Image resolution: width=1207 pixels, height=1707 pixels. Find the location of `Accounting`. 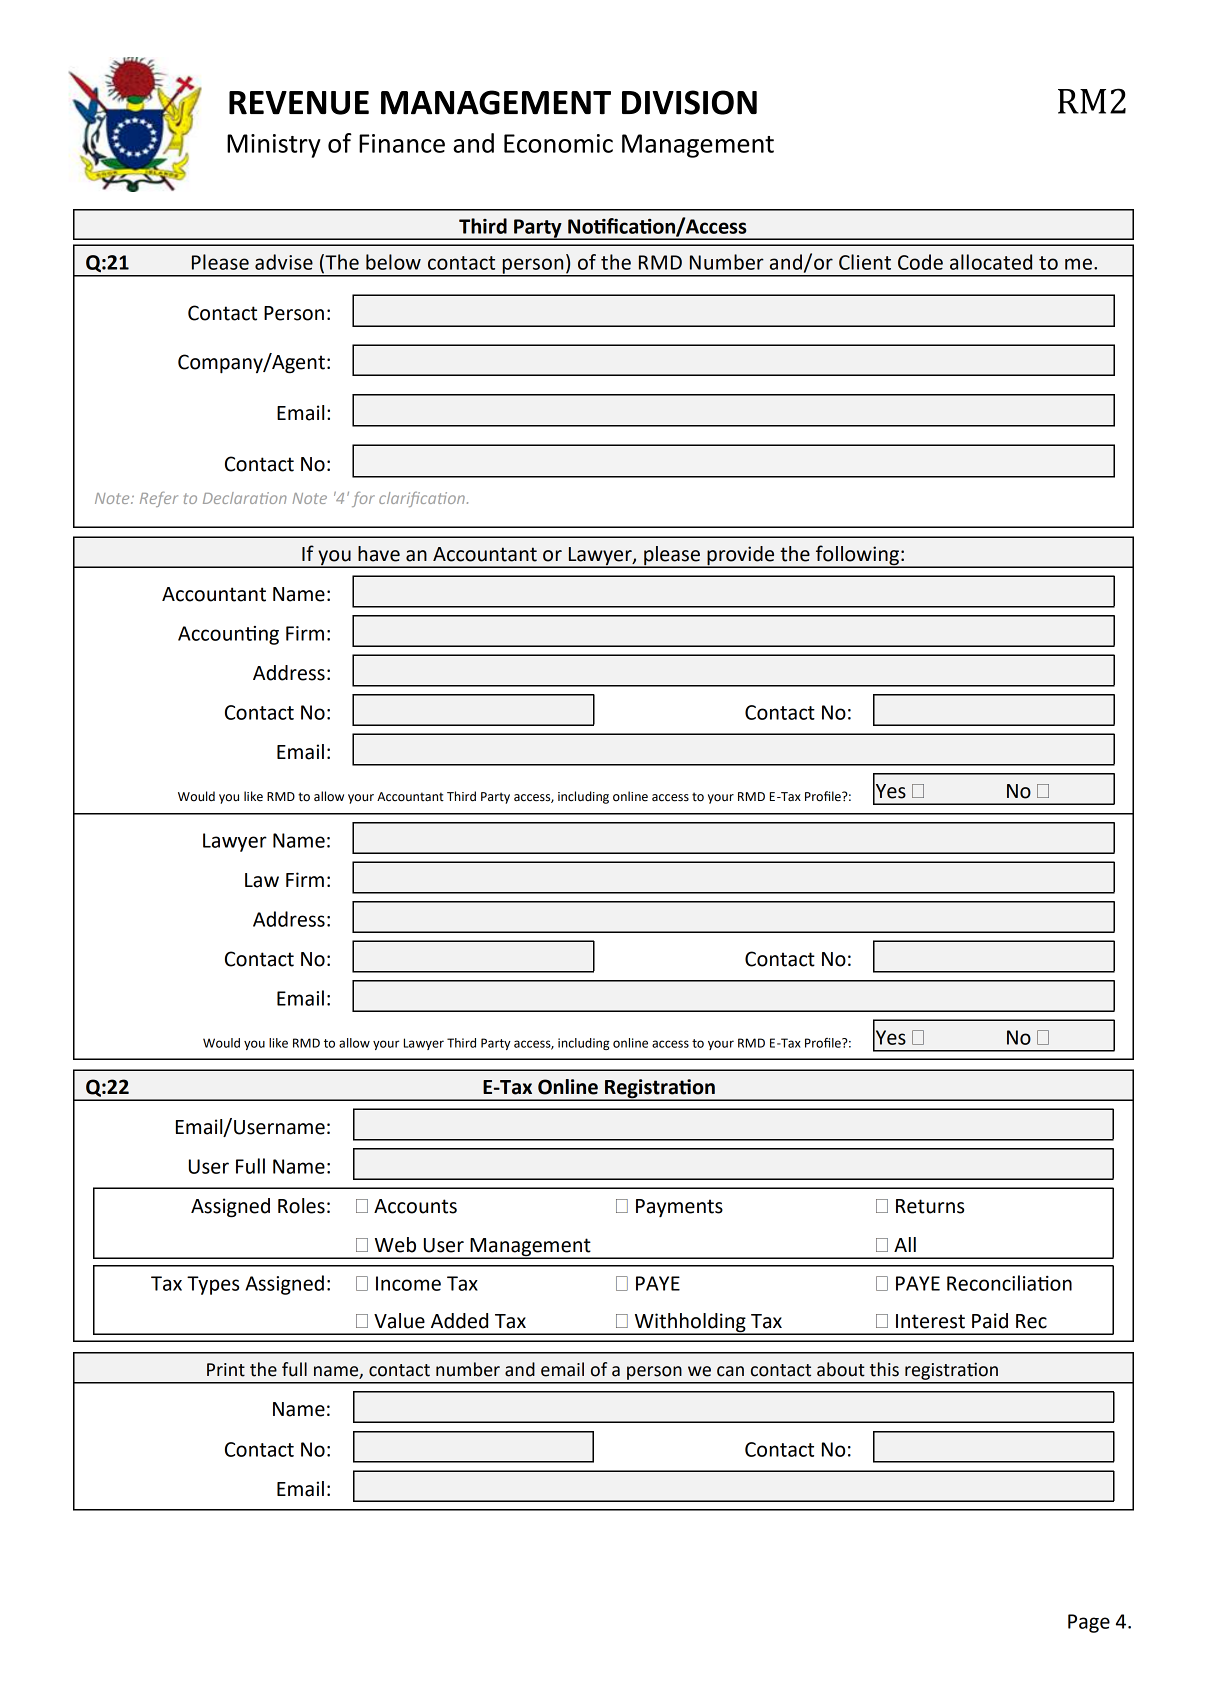

Accounting is located at coordinates (228, 635).
